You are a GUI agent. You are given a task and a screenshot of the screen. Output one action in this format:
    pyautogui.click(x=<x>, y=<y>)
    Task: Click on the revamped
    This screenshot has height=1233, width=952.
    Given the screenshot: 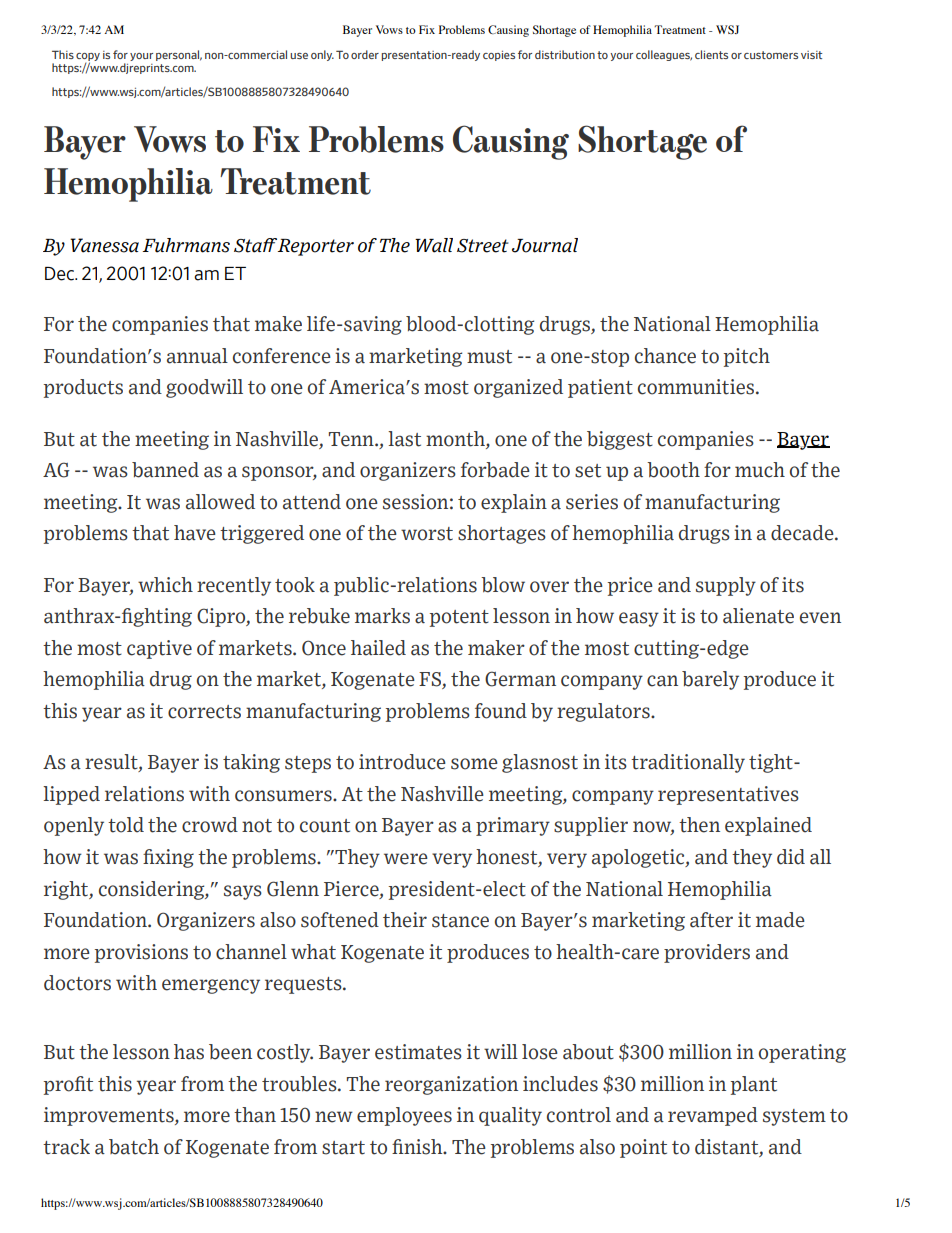 What is the action you would take?
    pyautogui.click(x=713, y=1116)
